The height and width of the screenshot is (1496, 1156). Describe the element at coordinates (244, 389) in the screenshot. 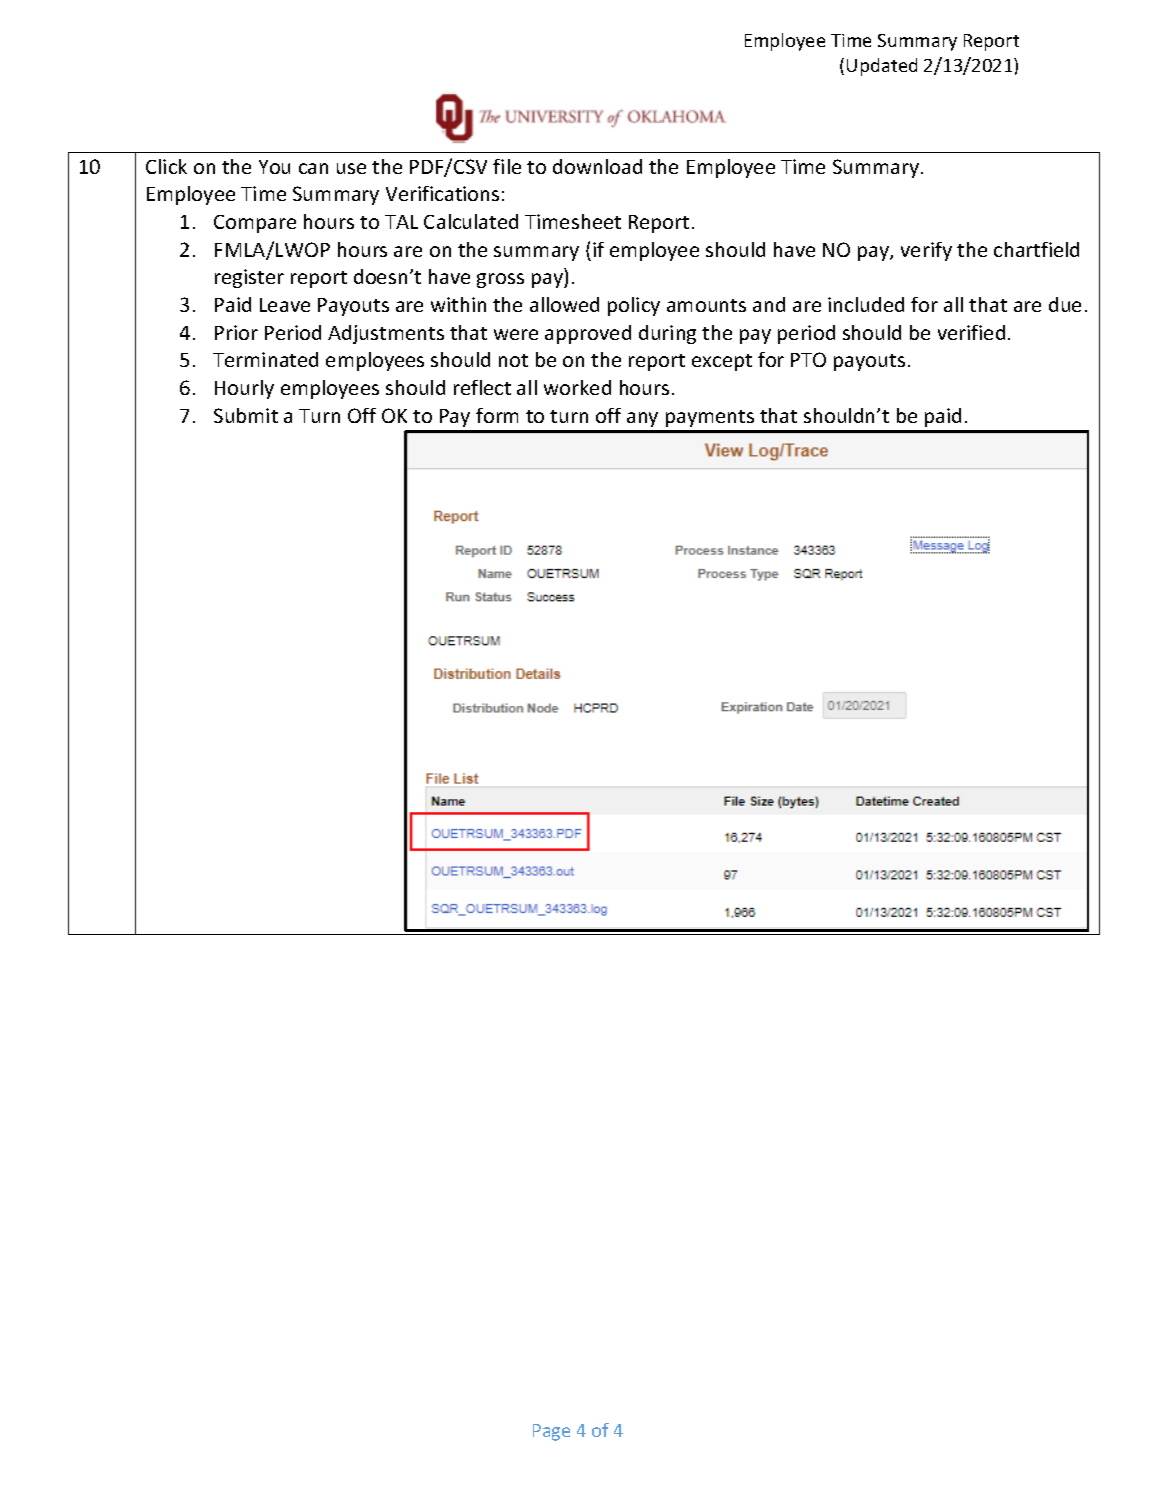

I see `Hourly` at that location.
